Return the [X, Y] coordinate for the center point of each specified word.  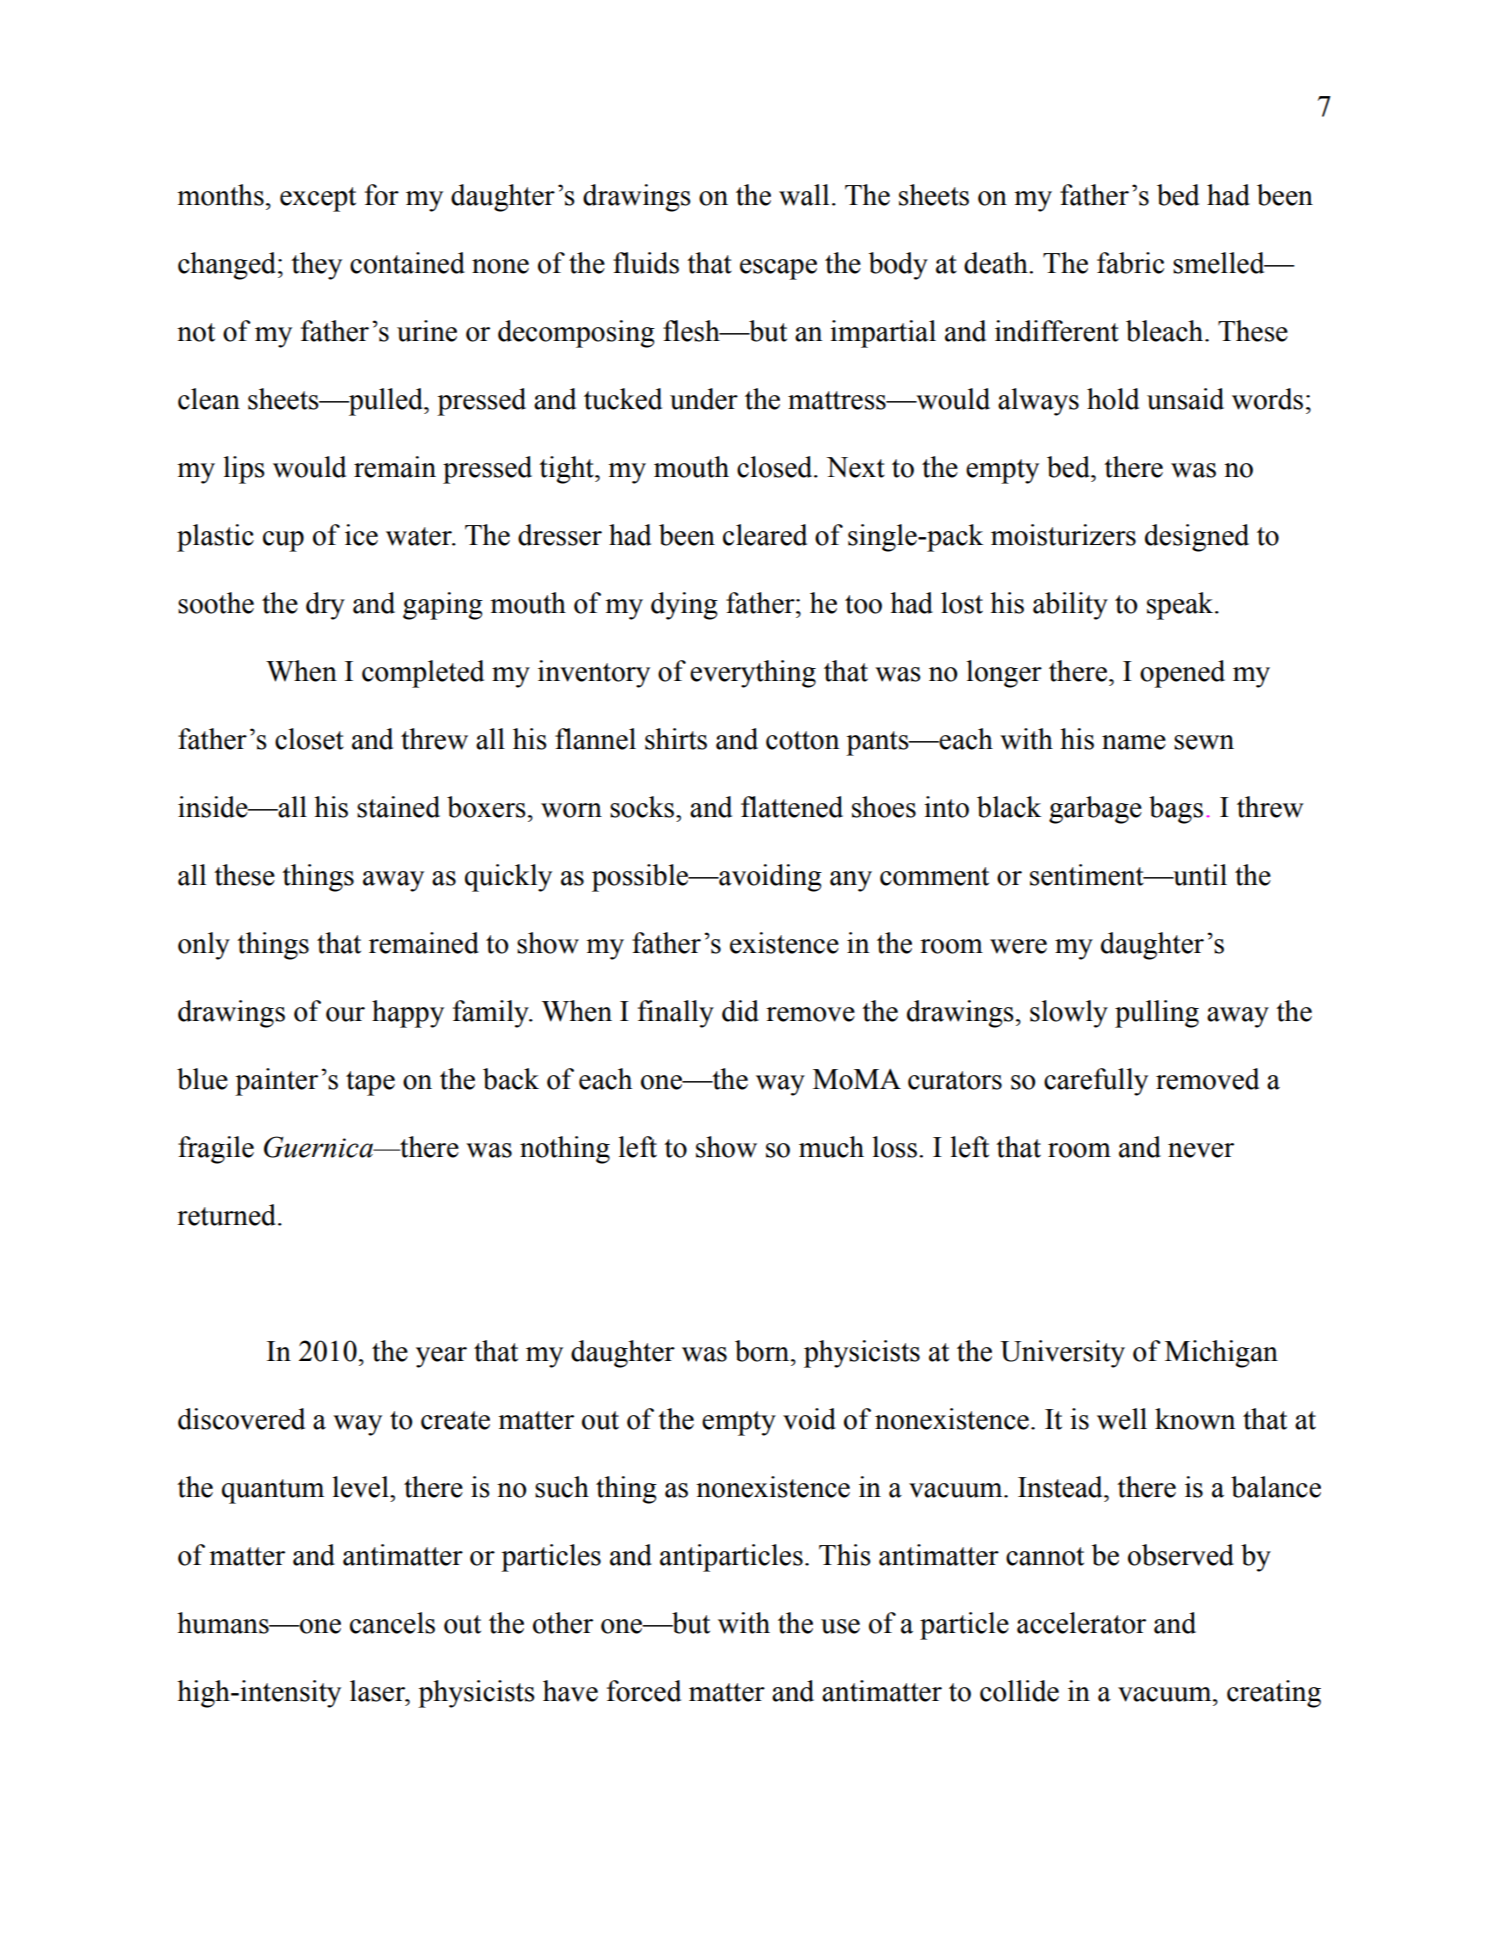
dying [684, 606]
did [740, 1011]
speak [1181, 606]
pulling [1157, 1014]
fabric [1130, 263]
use [840, 1626]
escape [778, 269]
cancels [392, 1623]
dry [325, 606]
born [763, 1351]
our [345, 1014]
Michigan [1221, 1354]
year [441, 1357]
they [316, 266]
